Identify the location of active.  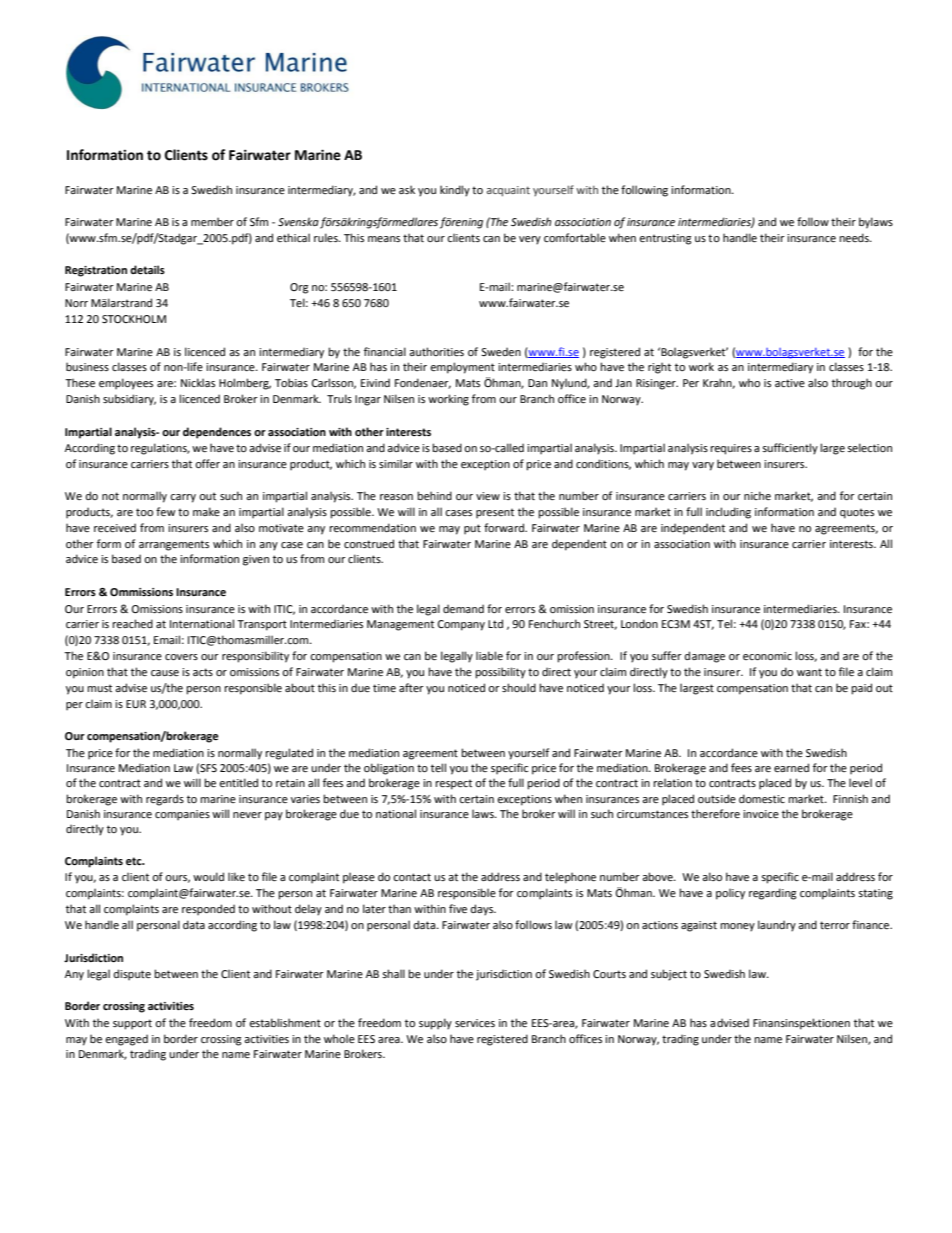
(790, 383).
